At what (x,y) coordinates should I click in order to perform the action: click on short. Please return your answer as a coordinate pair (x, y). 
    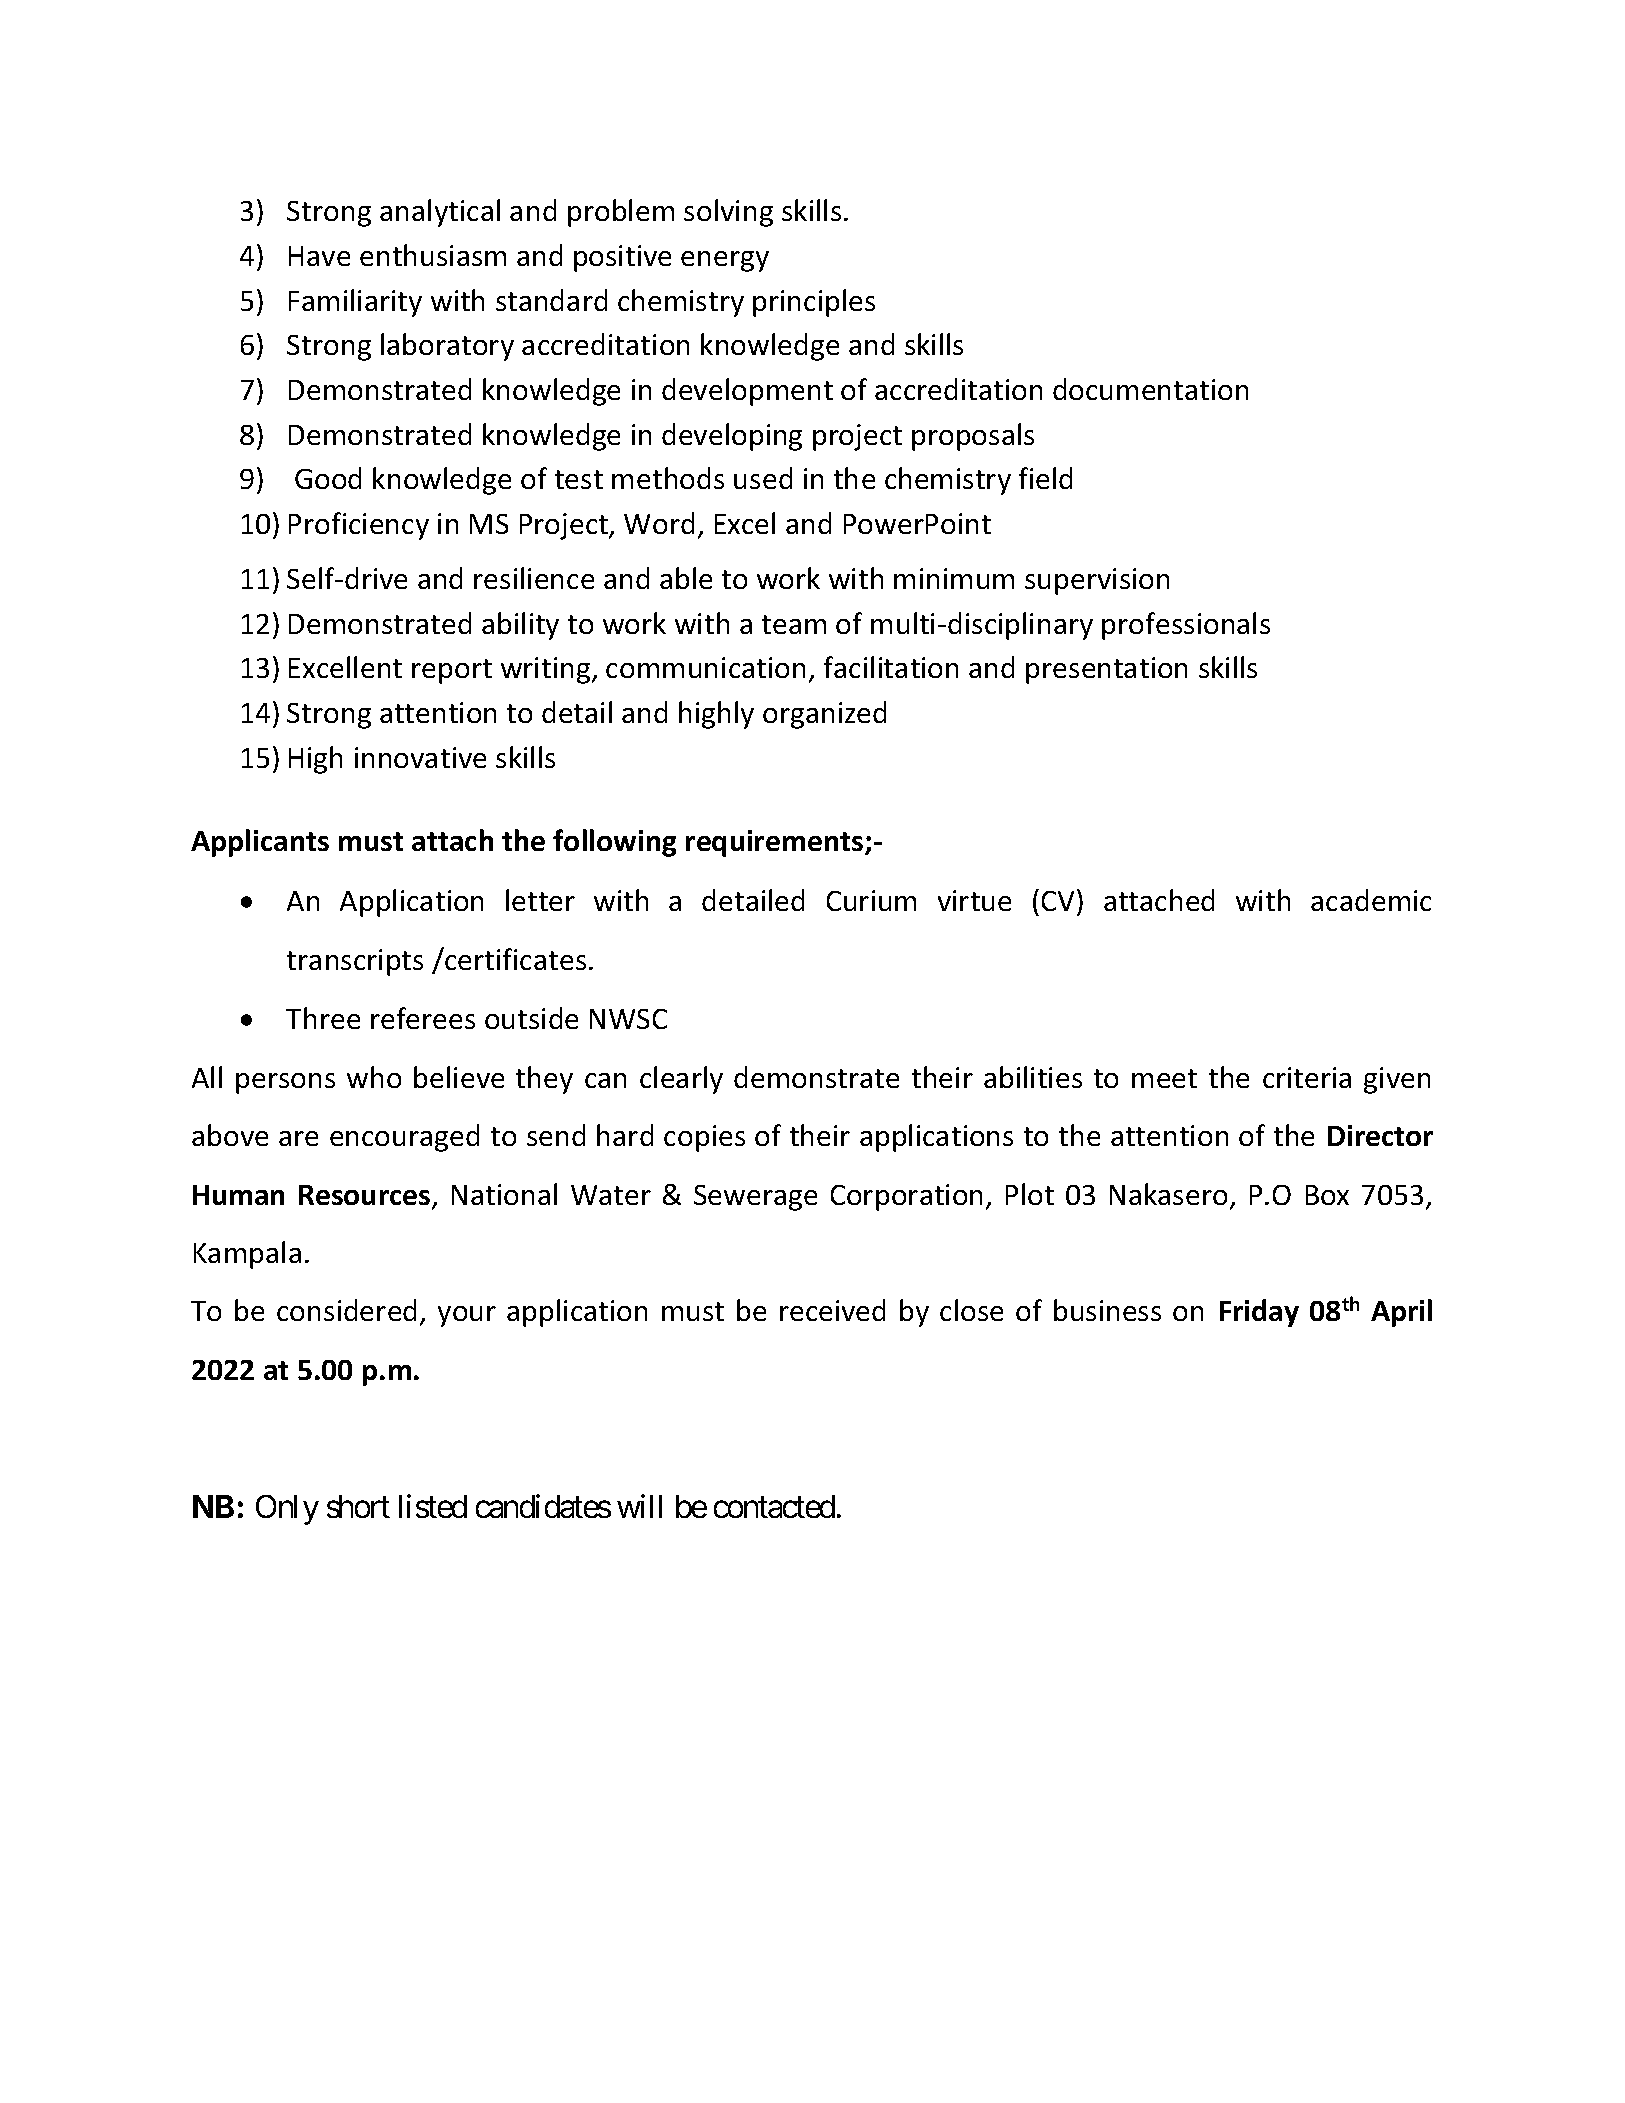
    Looking at the image, I should click on (358, 1506).
